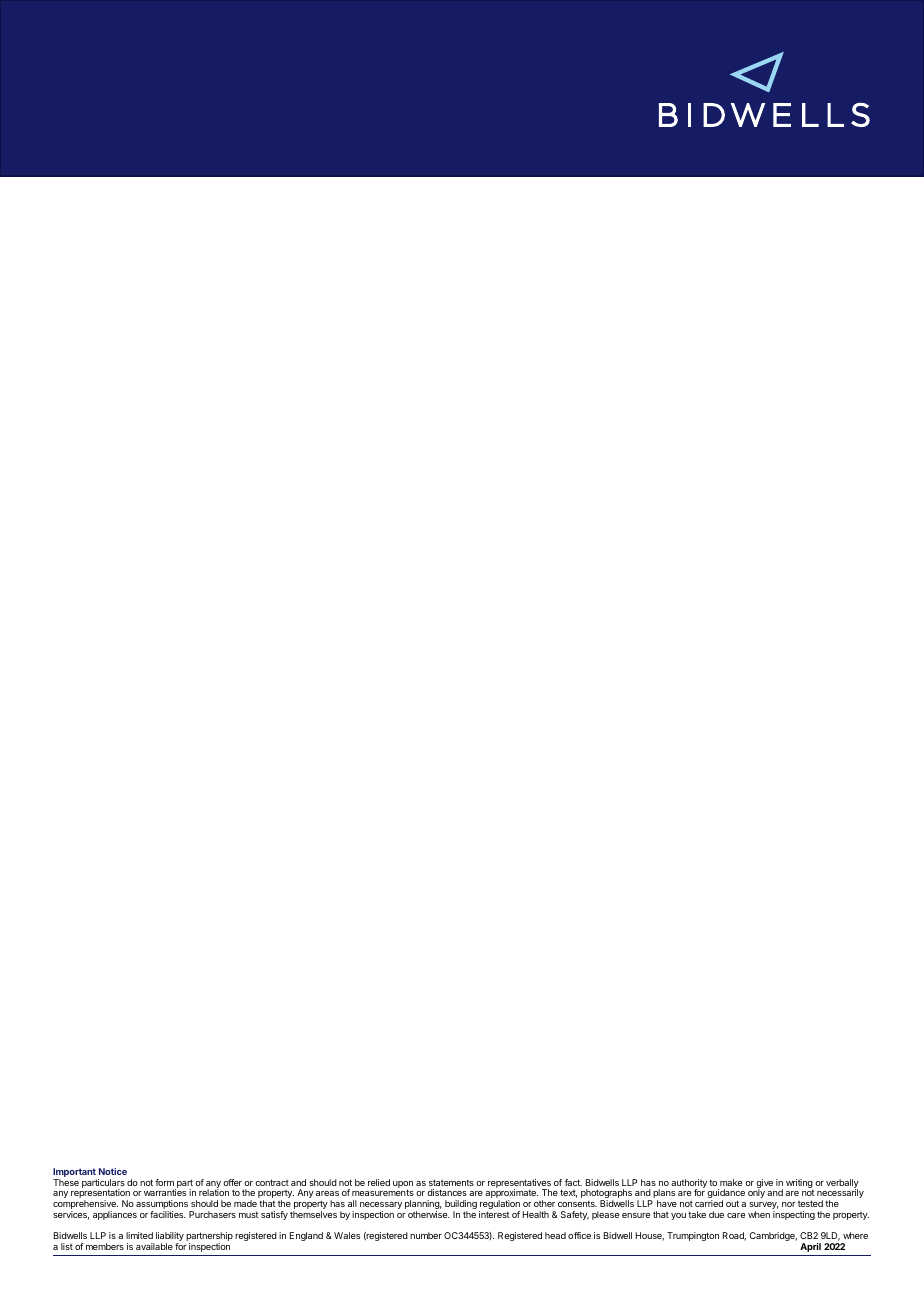 Image resolution: width=924 pixels, height=1308 pixels. Describe the element at coordinates (113, 1171) in the page. I see `Notice` at that location.
